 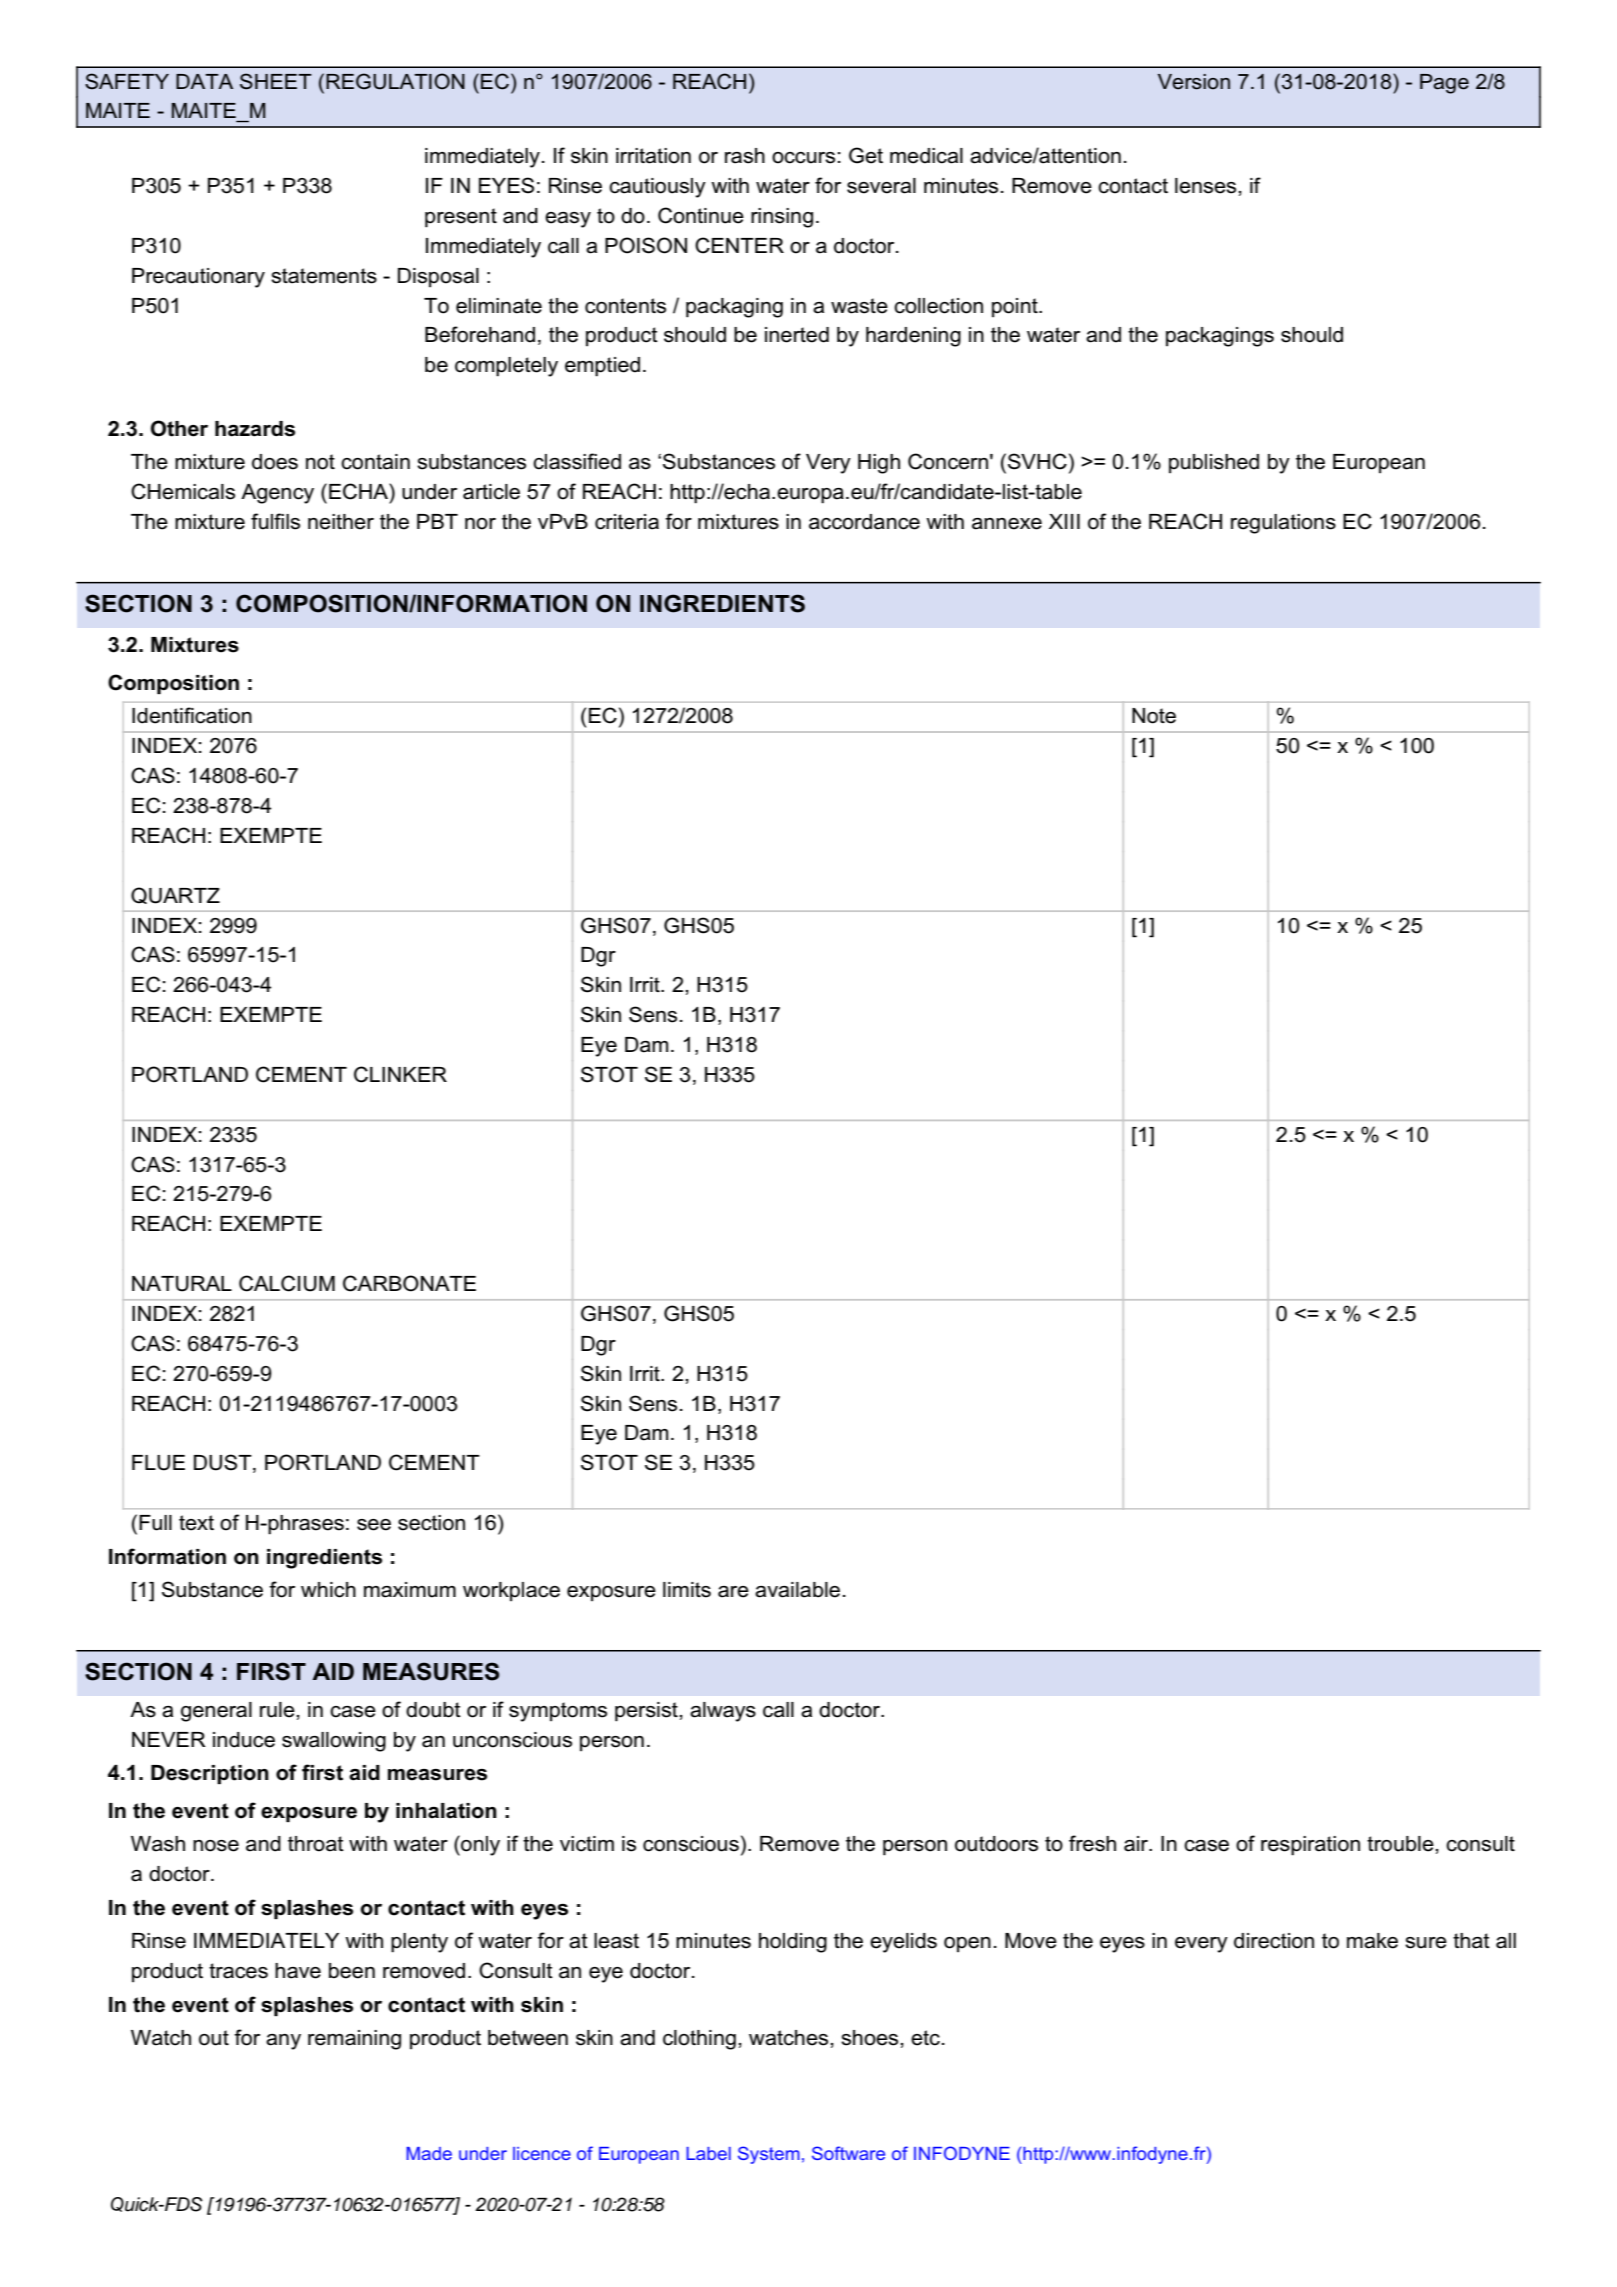 I want to click on System, so click(x=769, y=2155).
